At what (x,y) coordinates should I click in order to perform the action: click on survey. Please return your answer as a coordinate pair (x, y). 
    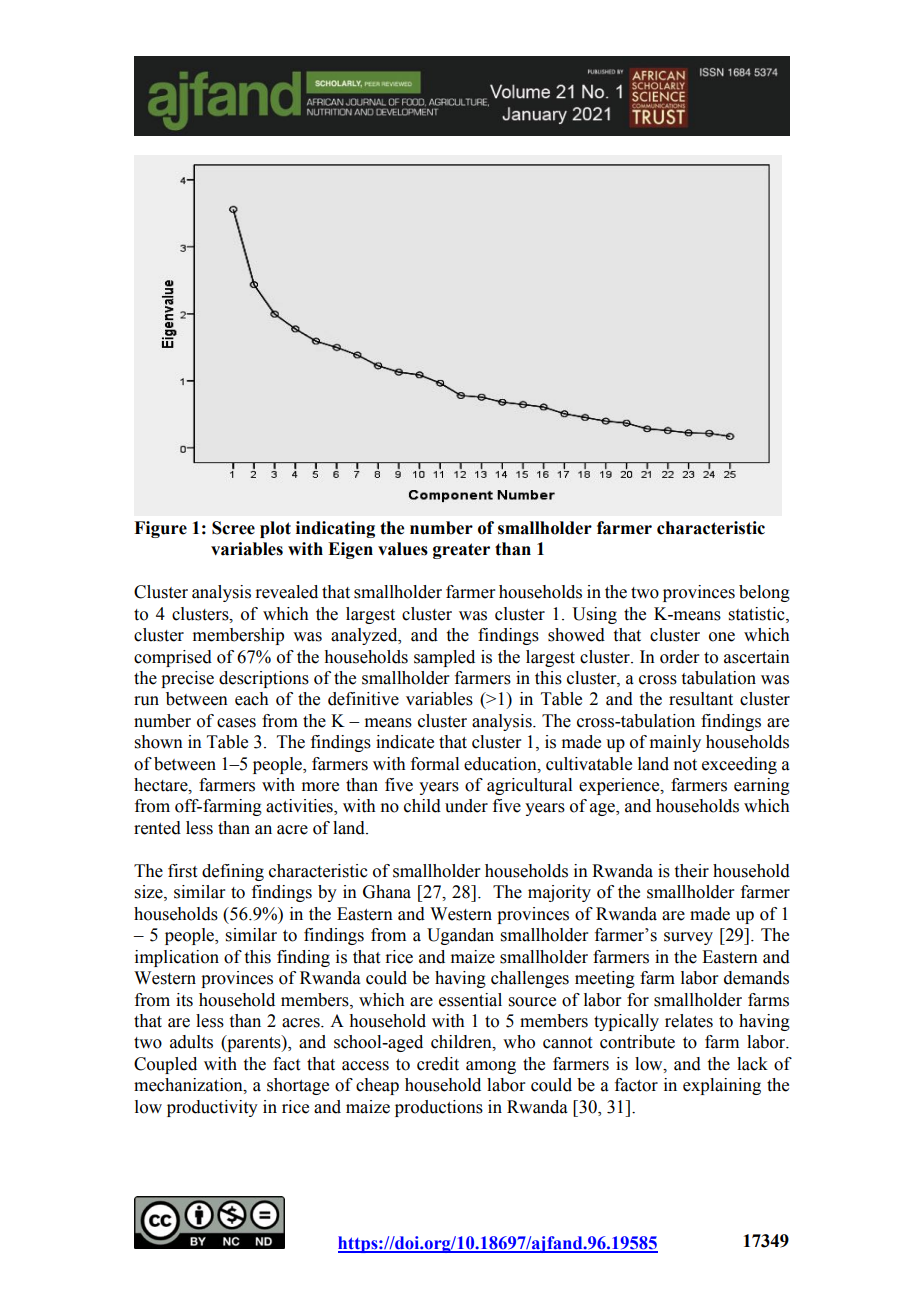
    Looking at the image, I should click on (688, 938).
